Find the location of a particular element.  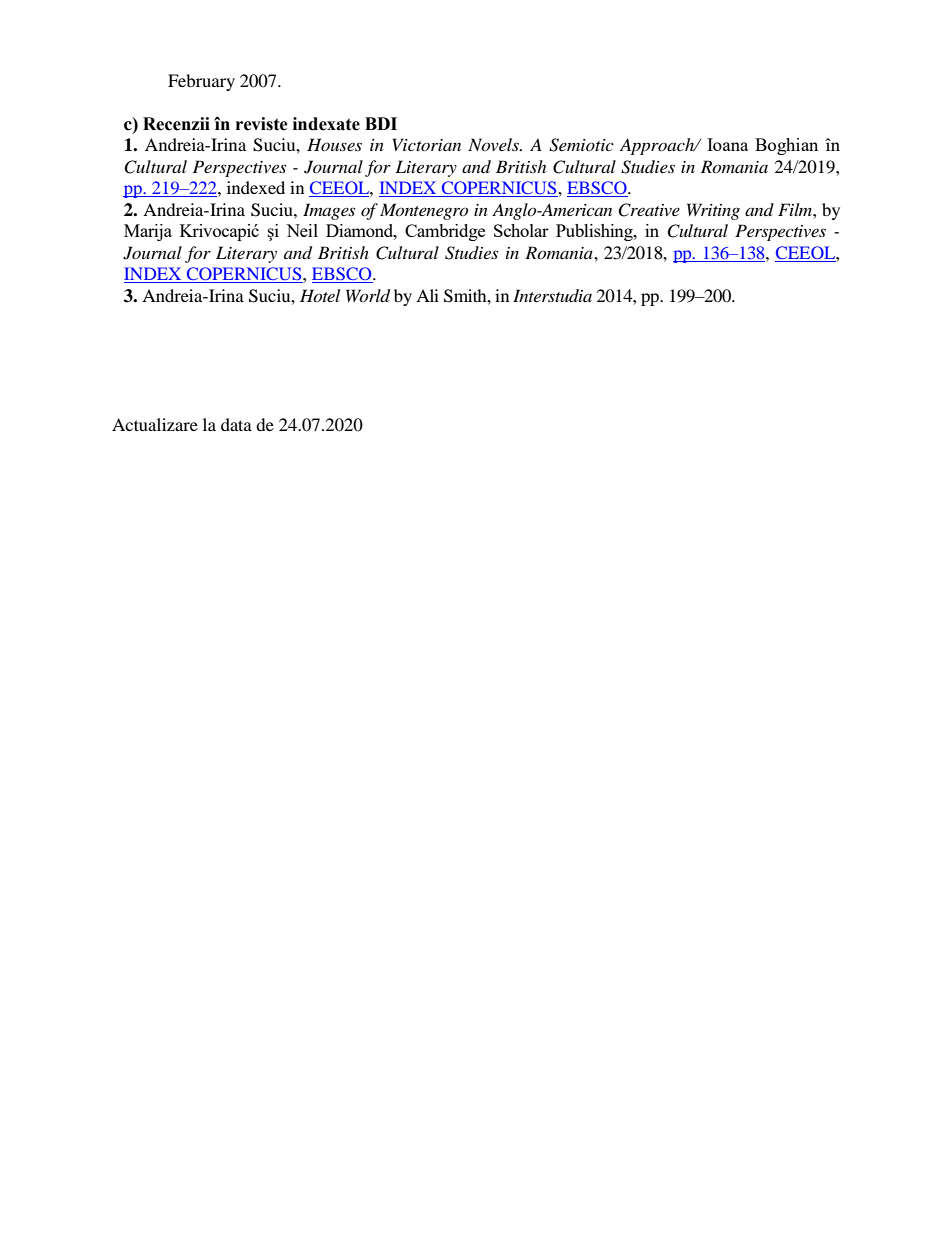

Neil is located at coordinates (302, 230).
